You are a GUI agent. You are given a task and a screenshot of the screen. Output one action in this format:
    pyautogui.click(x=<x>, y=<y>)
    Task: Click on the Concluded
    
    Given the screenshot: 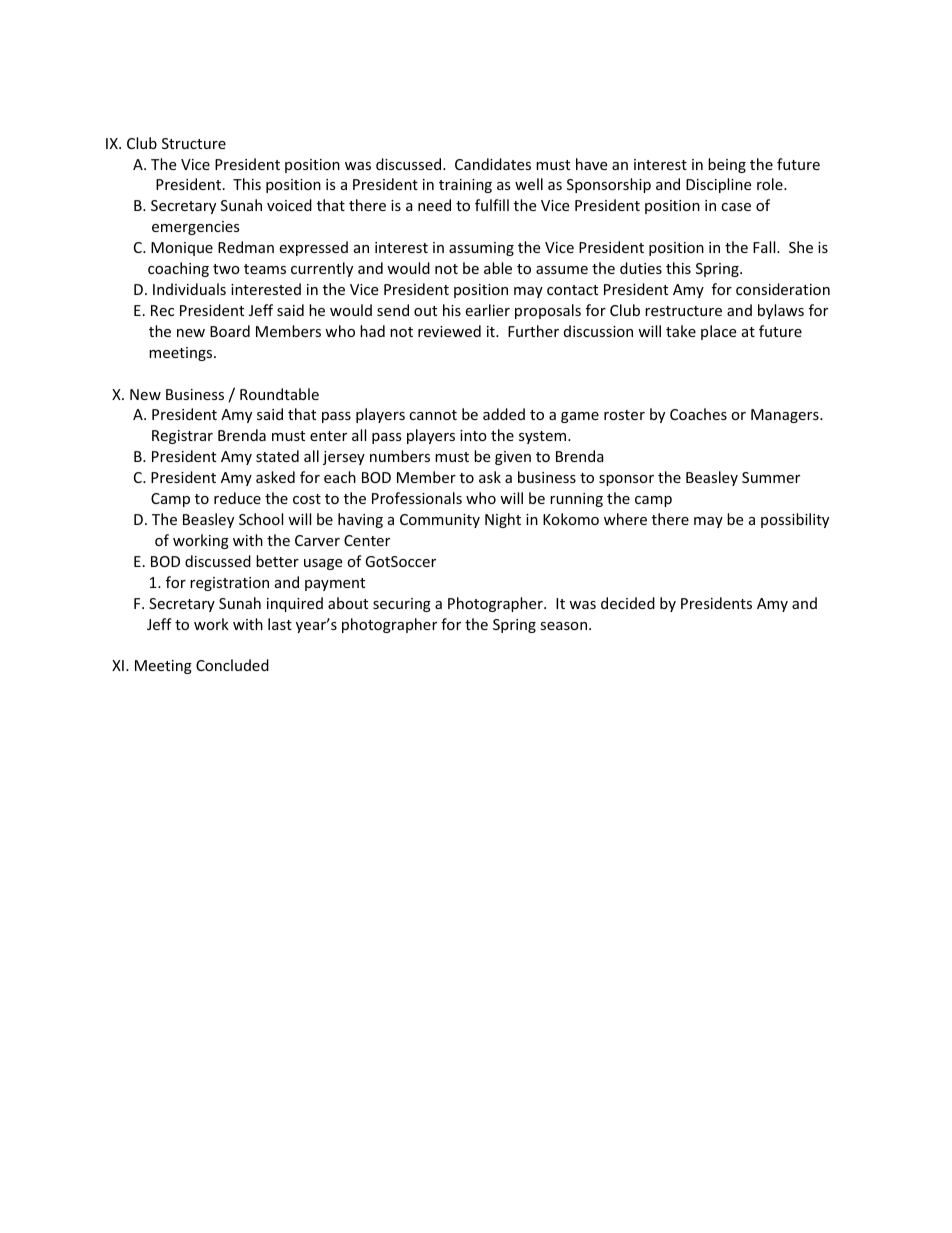 What is the action you would take?
    pyautogui.click(x=232, y=665)
